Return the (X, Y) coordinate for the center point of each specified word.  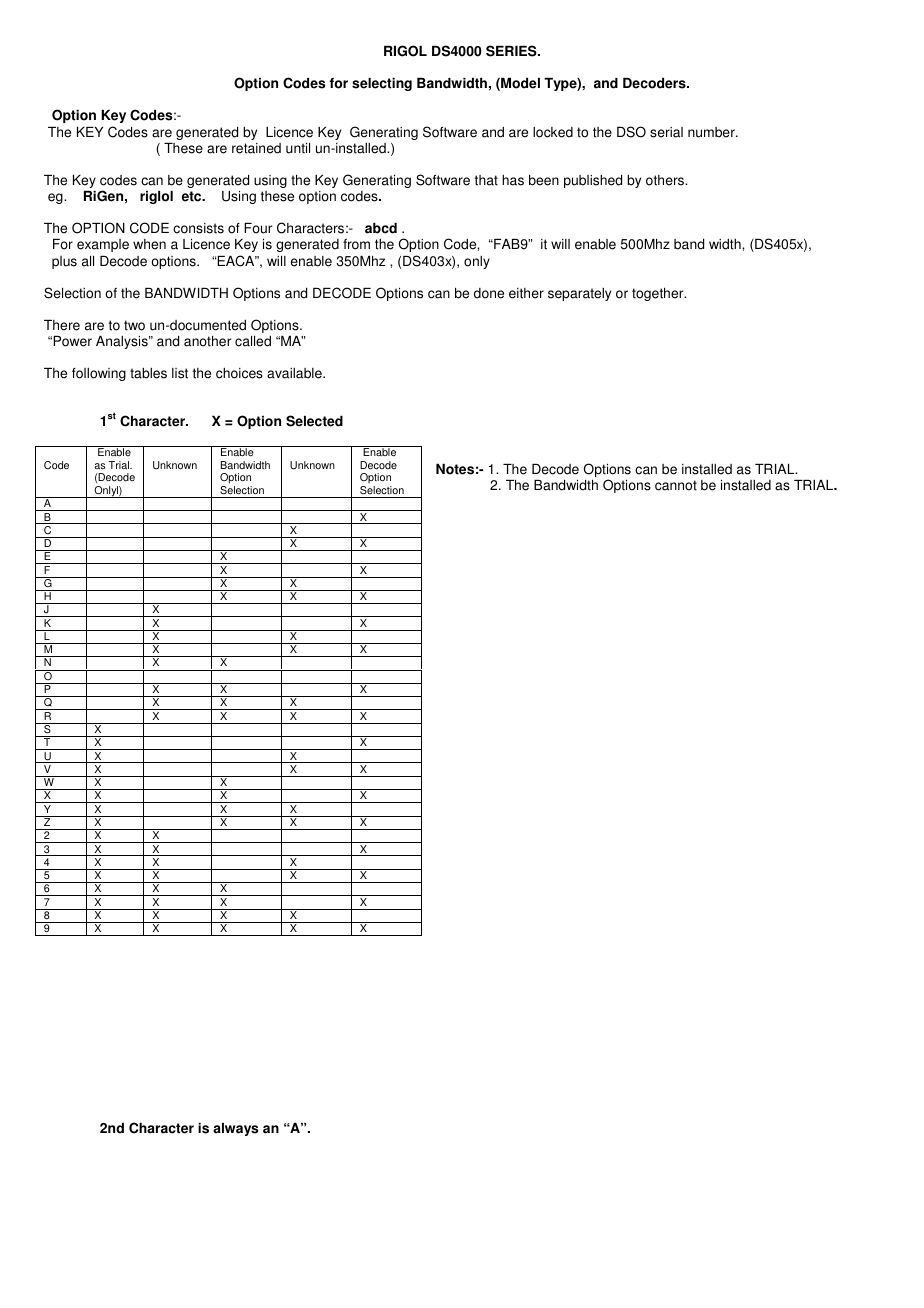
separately (579, 294)
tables (148, 373)
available (295, 373)
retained (256, 148)
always (235, 1129)
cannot (676, 485)
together (659, 294)
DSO (631, 132)
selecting (382, 84)
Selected (314, 421)
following (99, 374)
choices (239, 373)
